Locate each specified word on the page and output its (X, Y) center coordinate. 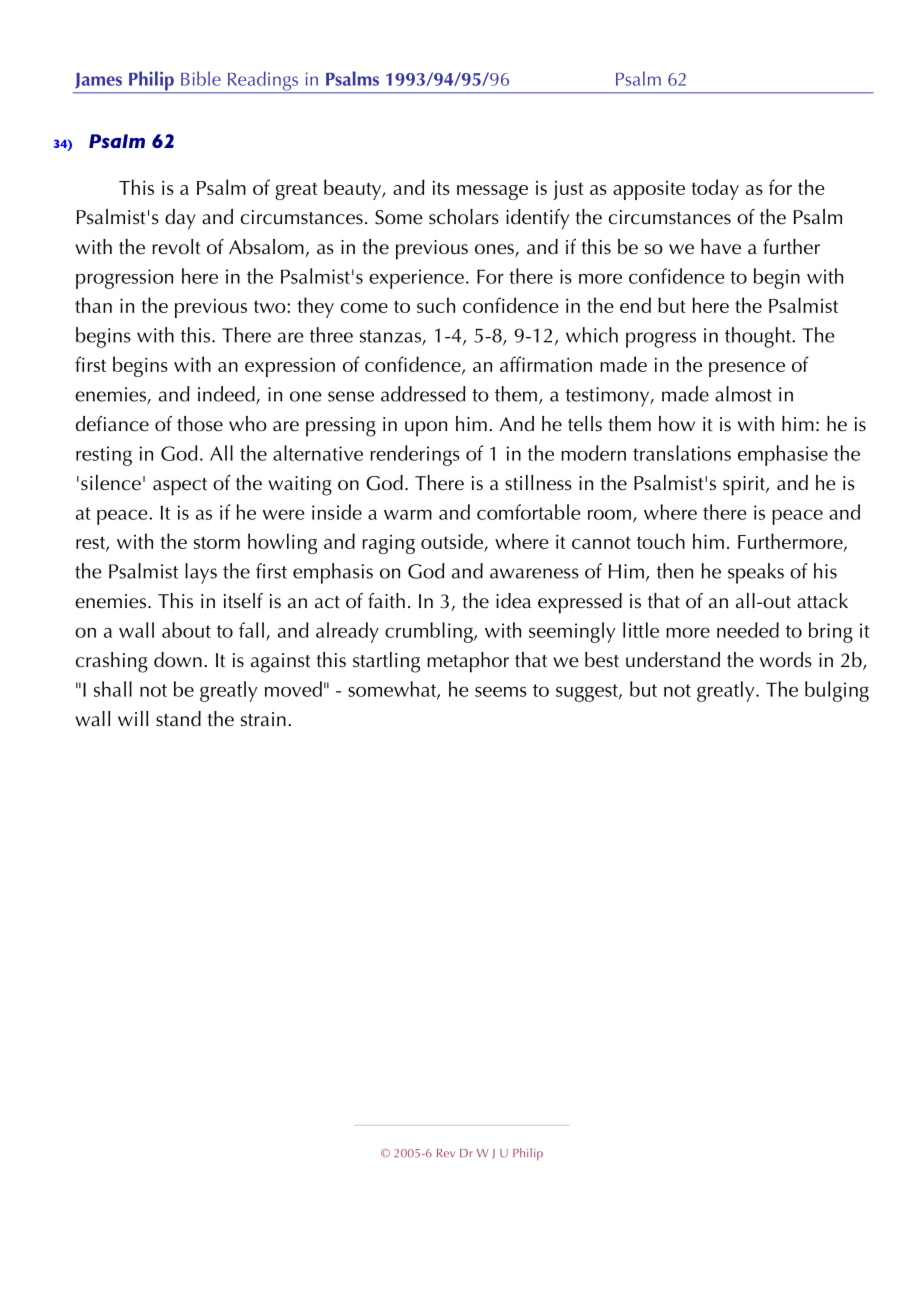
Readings (262, 82)
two (271, 306)
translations (682, 453)
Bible (201, 78)
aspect (180, 487)
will (133, 718)
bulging (837, 691)
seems (501, 691)
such (436, 305)
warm (408, 515)
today (715, 189)
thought (759, 337)
